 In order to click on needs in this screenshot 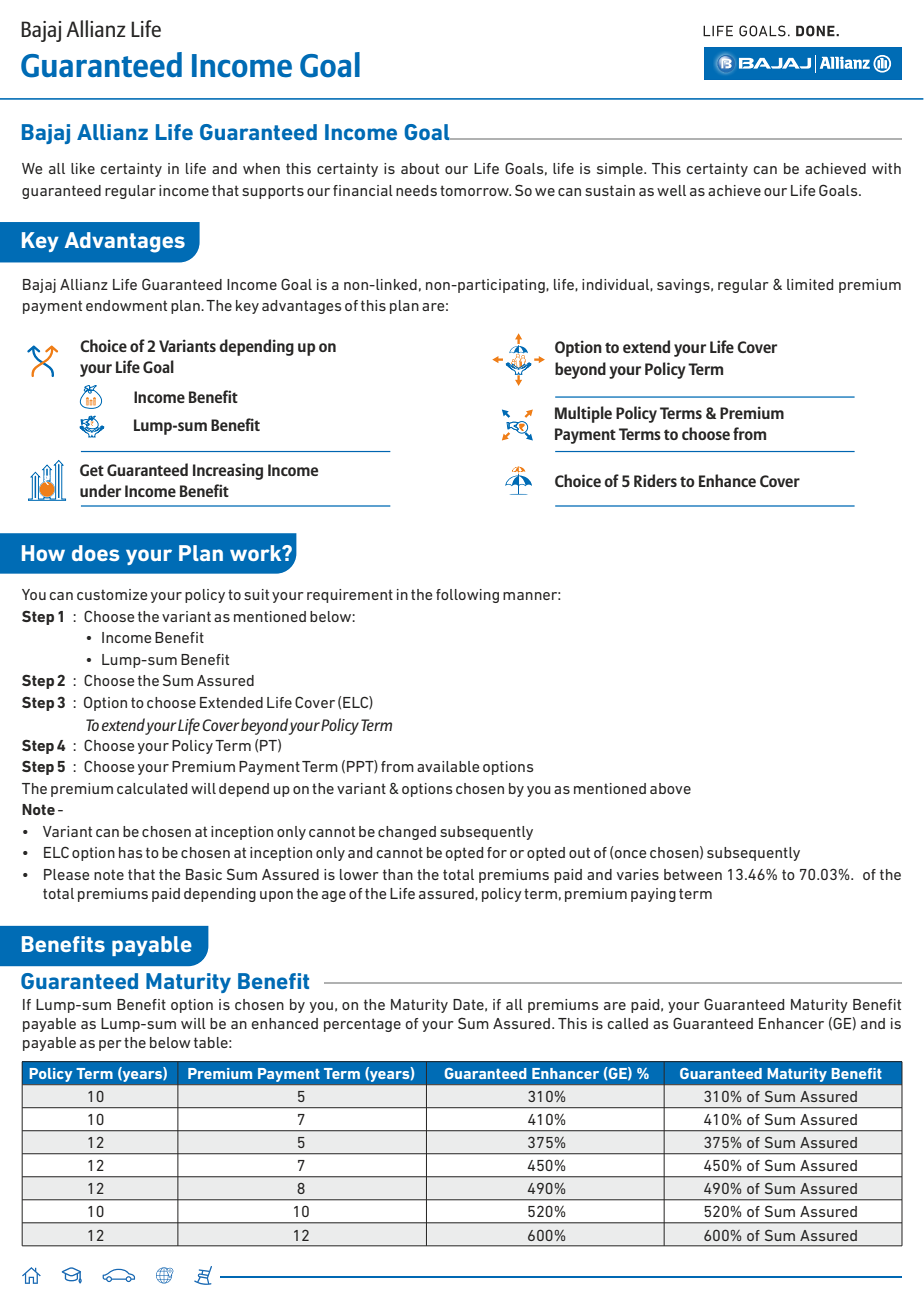, I will do `click(416, 190)`.
